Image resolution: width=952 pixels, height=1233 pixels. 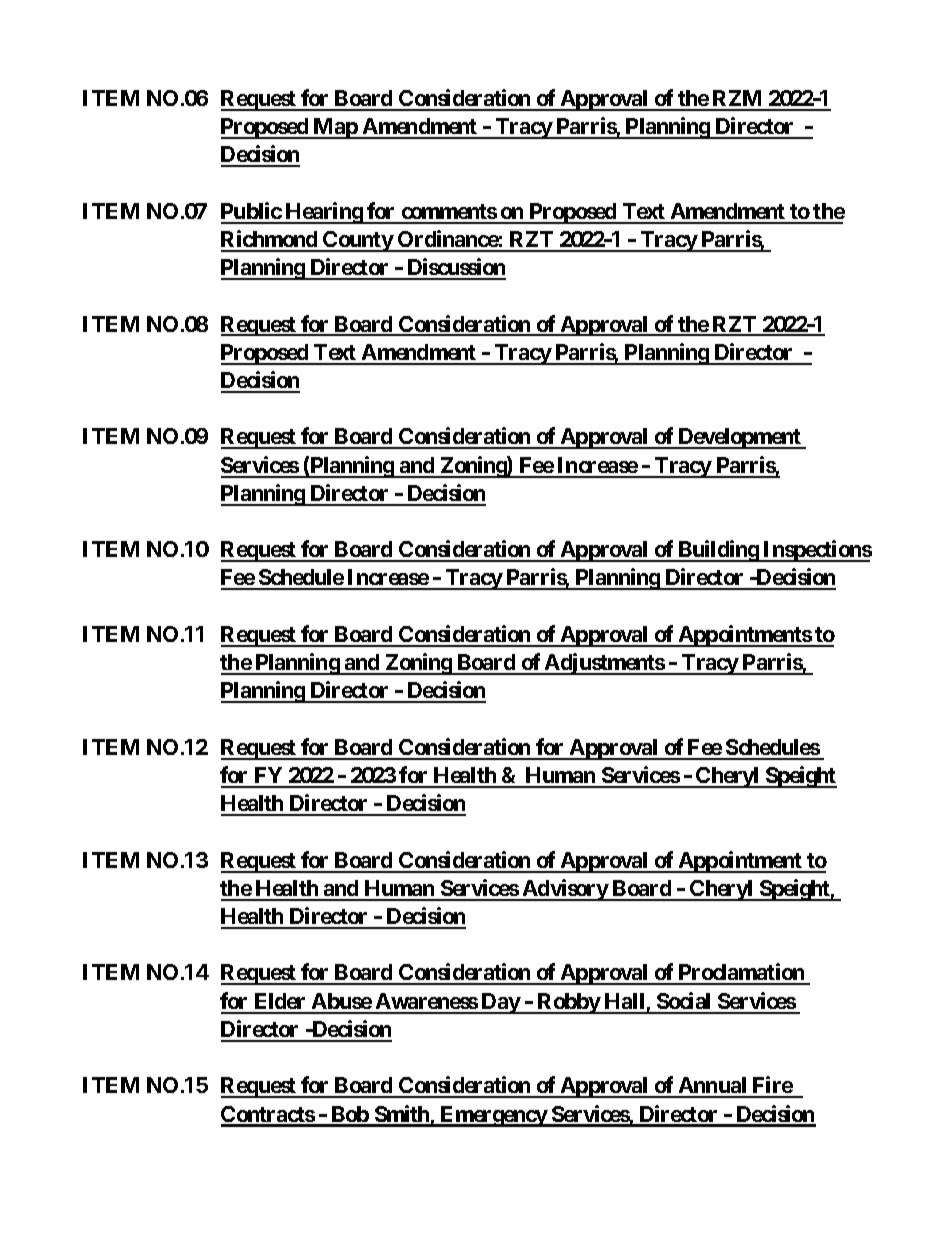 I want to click on County, so click(x=358, y=241).
